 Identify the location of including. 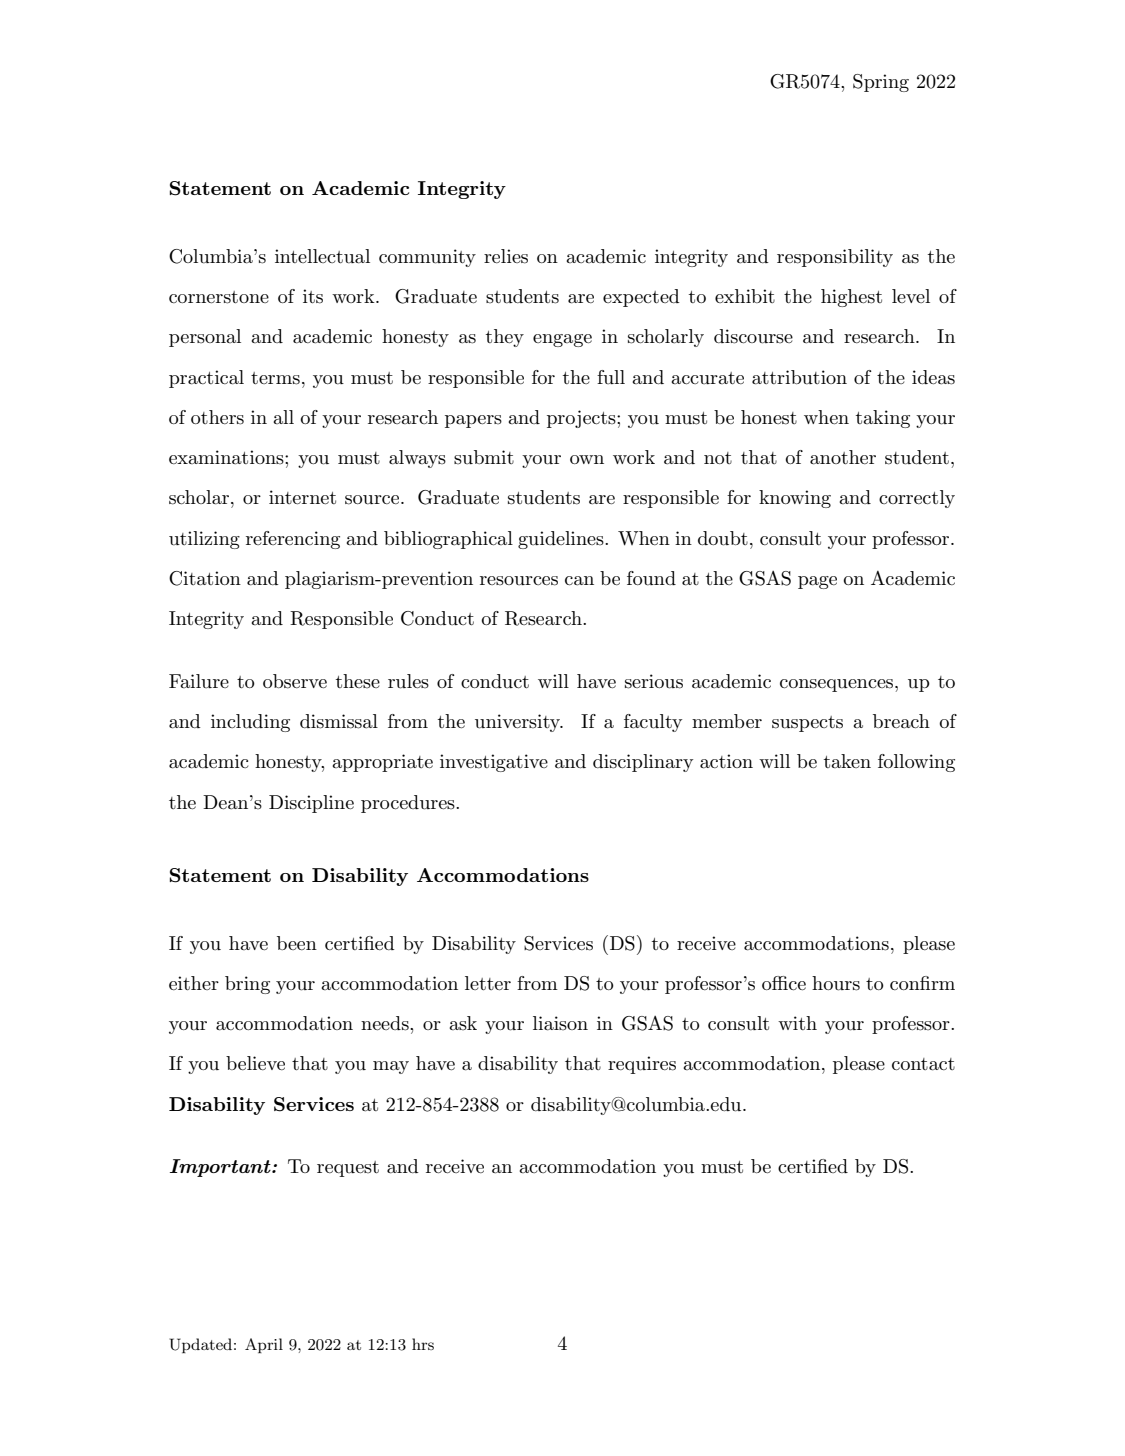
(250, 723).
